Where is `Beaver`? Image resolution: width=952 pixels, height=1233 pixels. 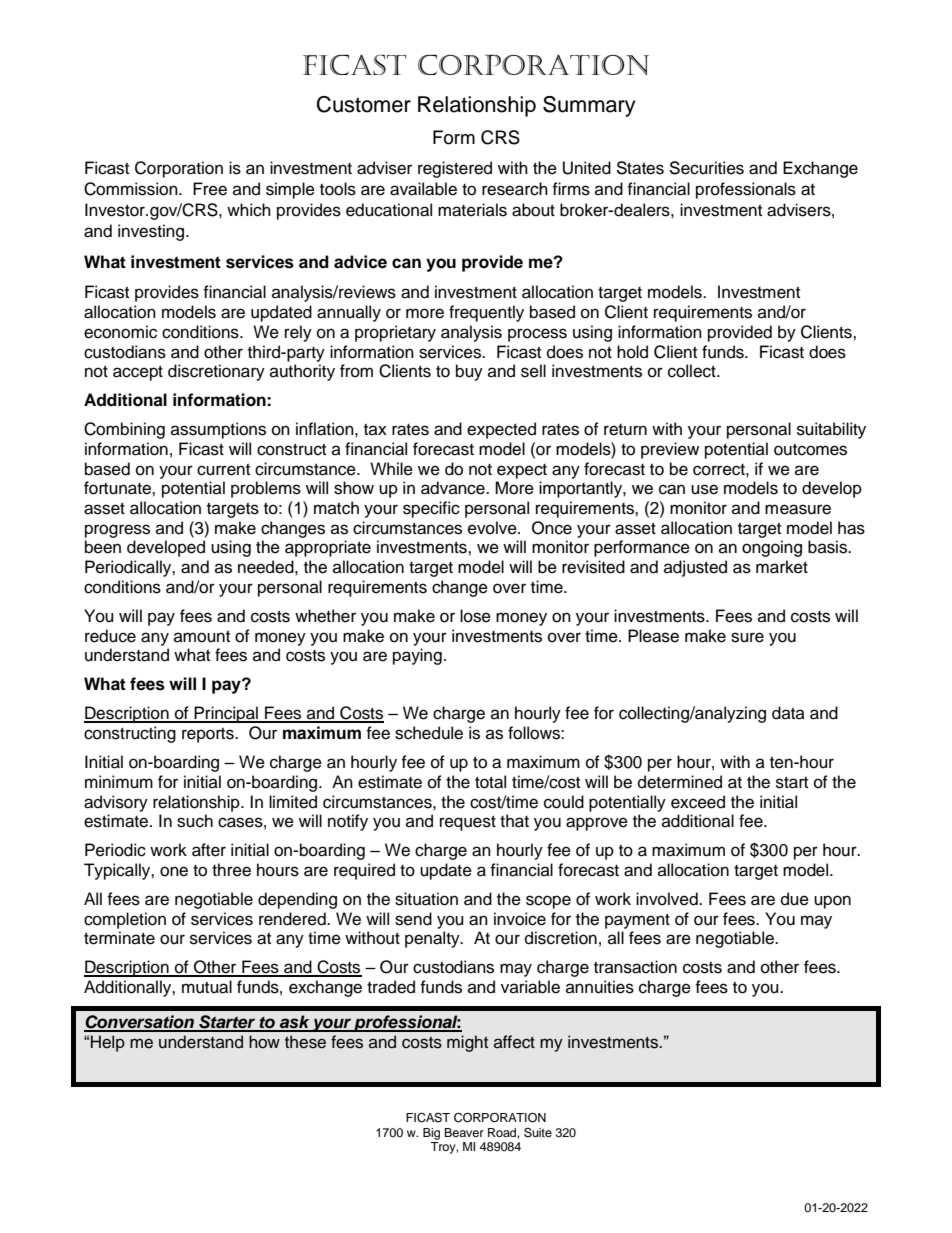
Beaver is located at coordinates (464, 1132).
